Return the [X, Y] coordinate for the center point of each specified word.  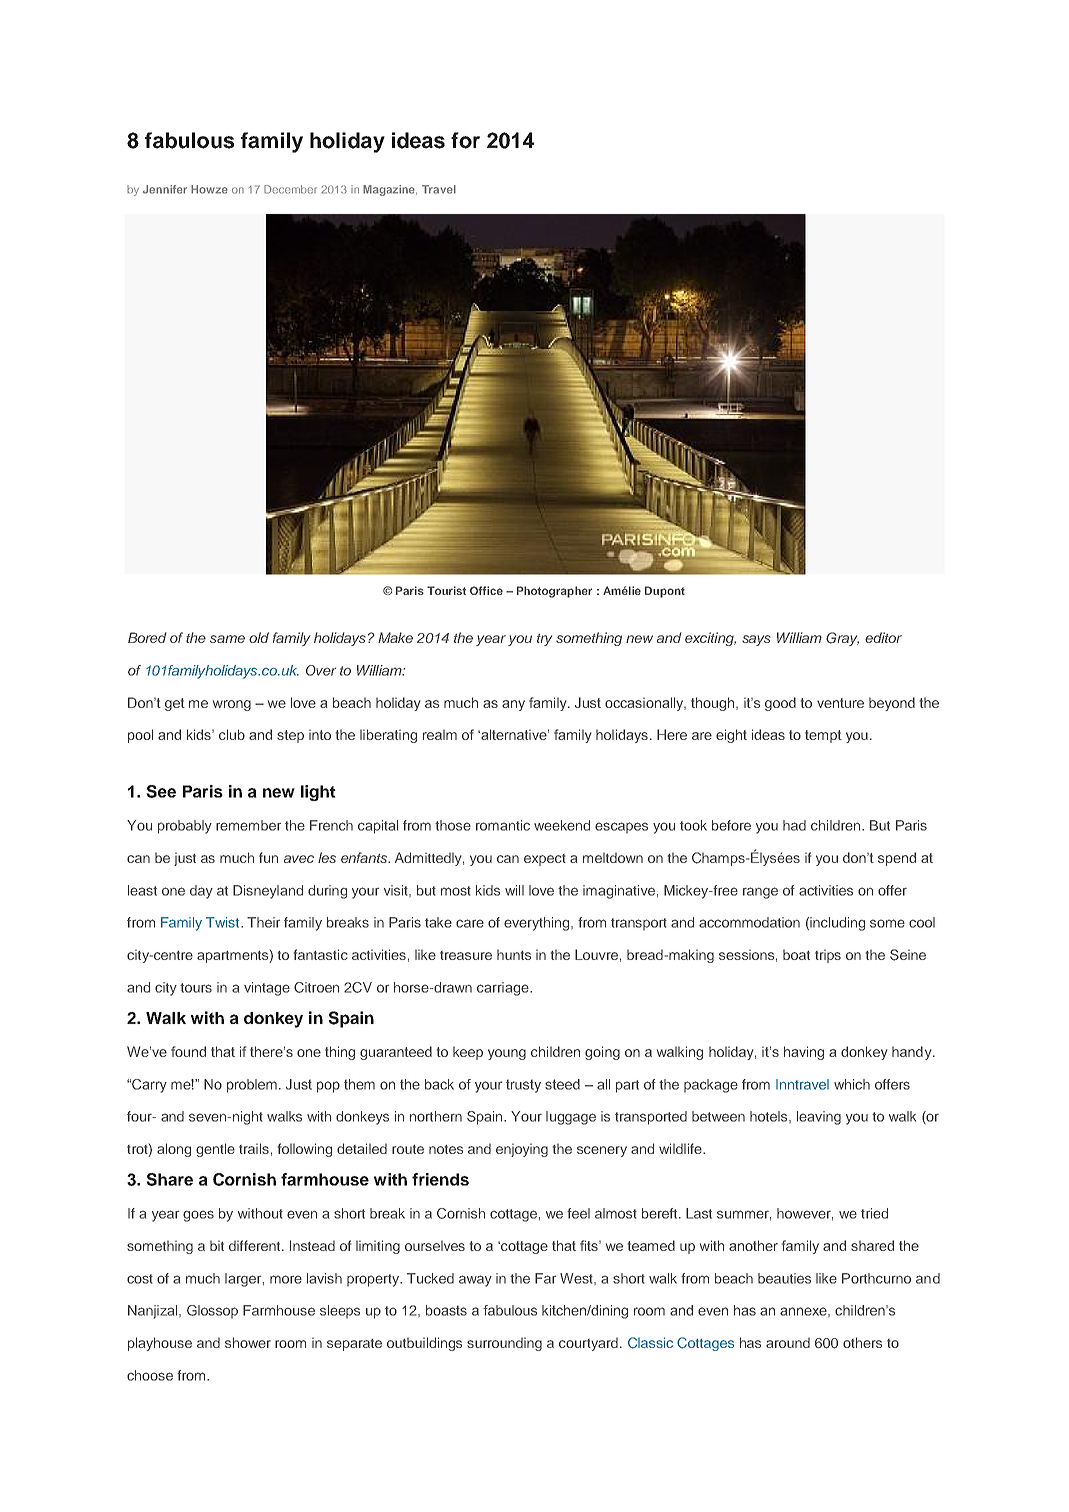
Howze [209, 189]
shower [248, 1342]
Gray [842, 639]
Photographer [554, 592]
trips [828, 956]
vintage [267, 989]
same [227, 639]
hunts [514, 954]
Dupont [665, 592]
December [290, 189]
